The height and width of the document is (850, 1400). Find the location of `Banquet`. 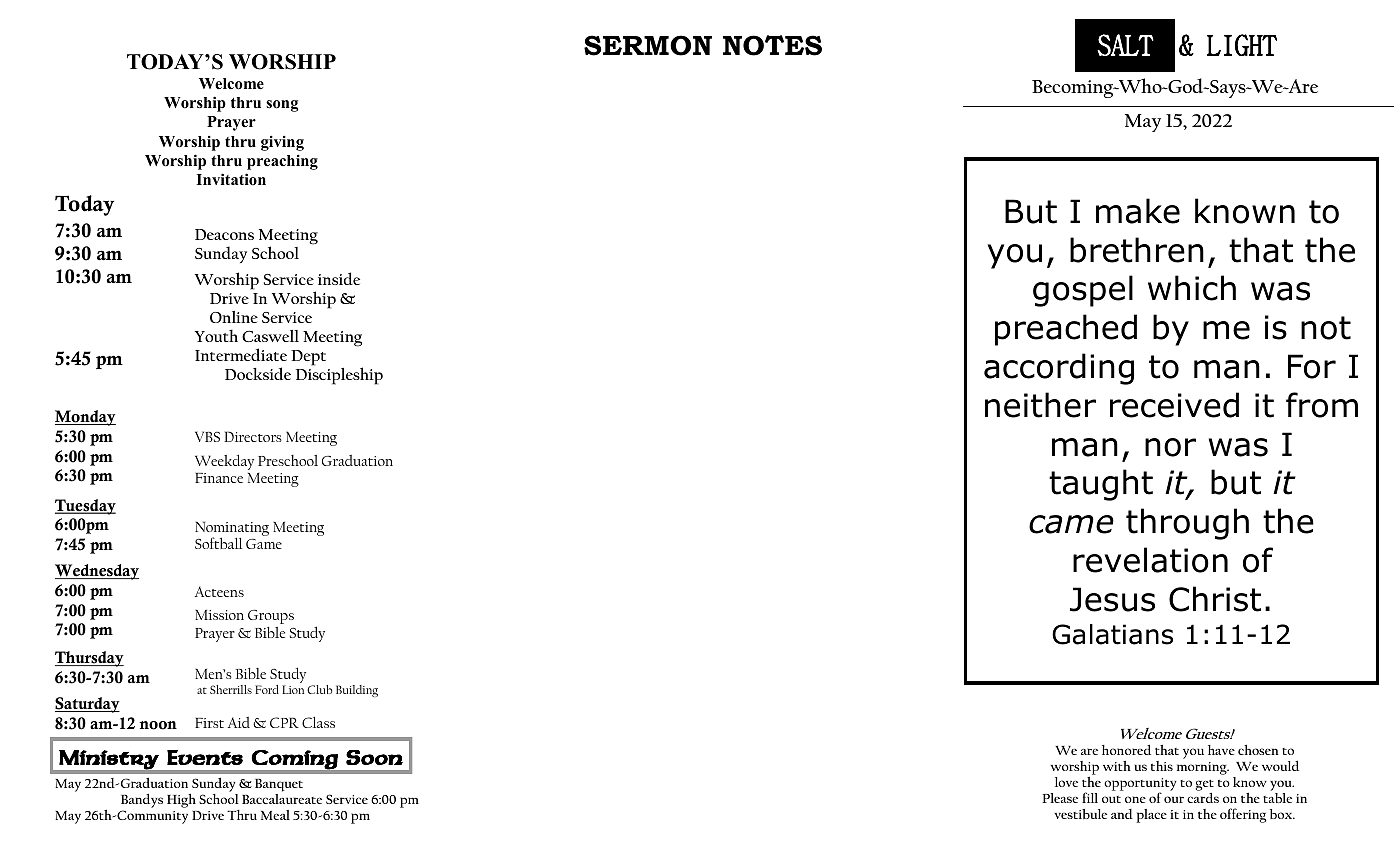

Banquet is located at coordinates (279, 786).
